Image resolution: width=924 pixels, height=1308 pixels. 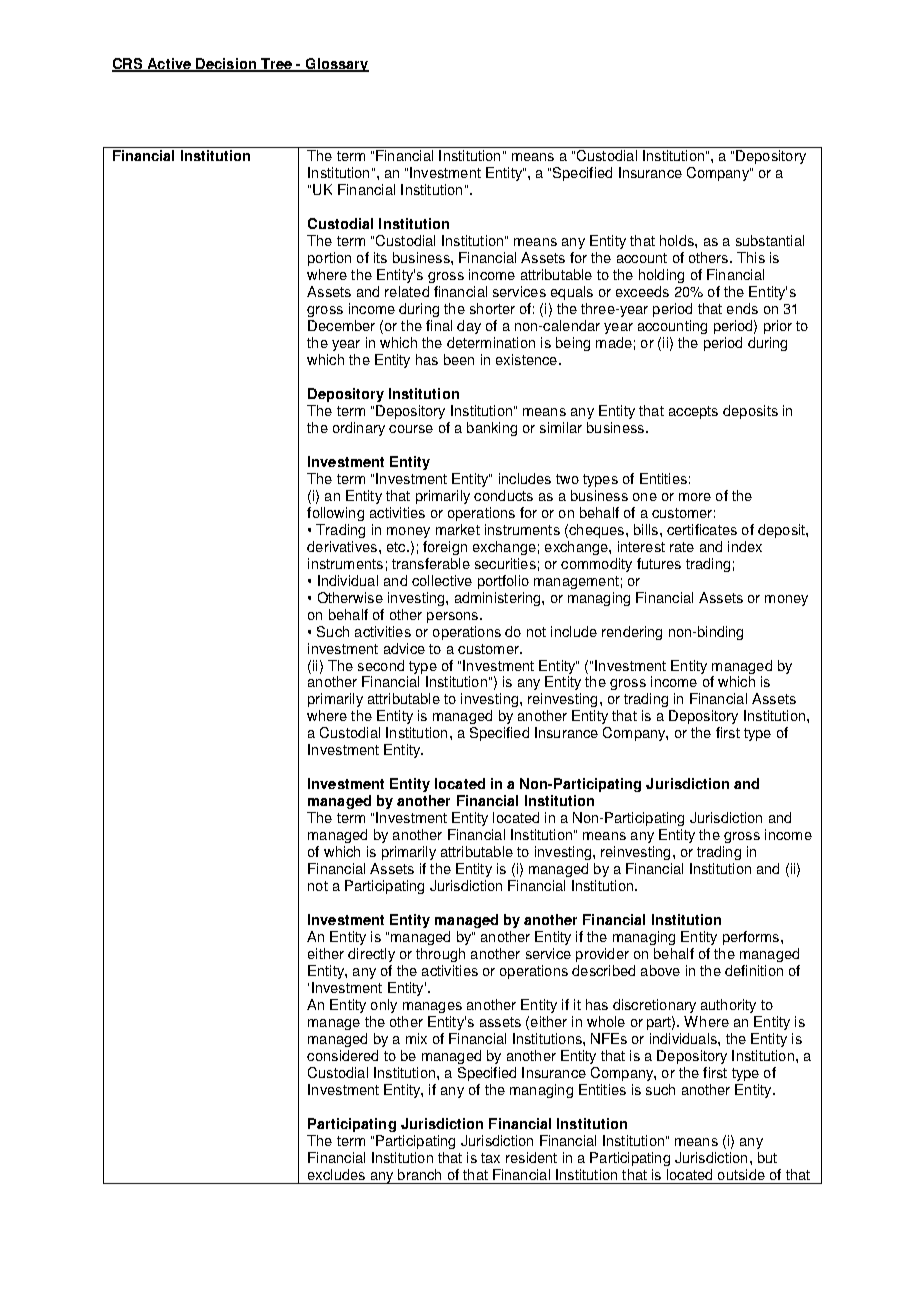 I want to click on performs, so click(x=751, y=938).
